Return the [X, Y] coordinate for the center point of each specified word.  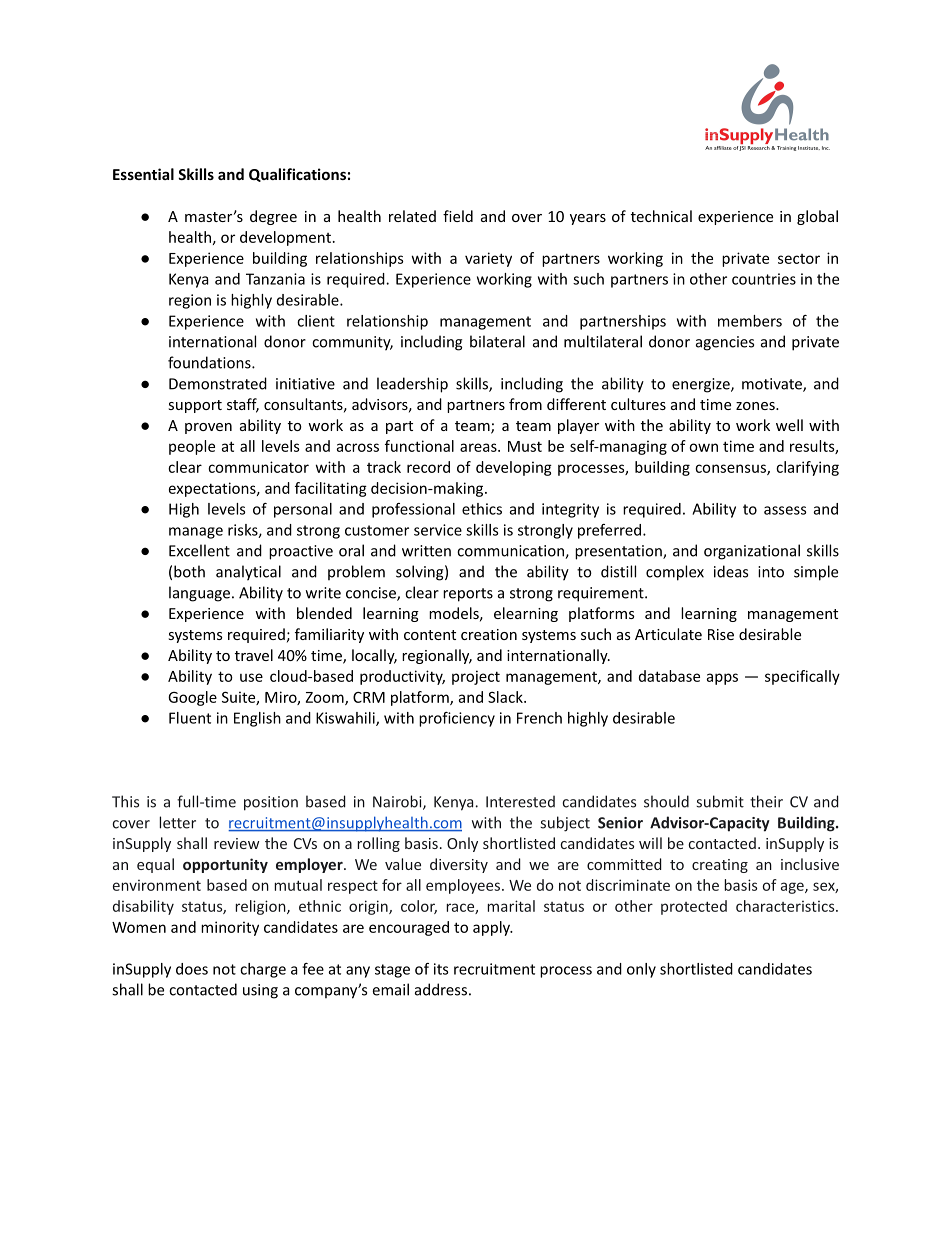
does [192, 969]
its [441, 969]
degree [273, 217]
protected [694, 907]
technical [661, 216]
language [199, 594]
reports [468, 595]
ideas [731, 571]
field [458, 216]
